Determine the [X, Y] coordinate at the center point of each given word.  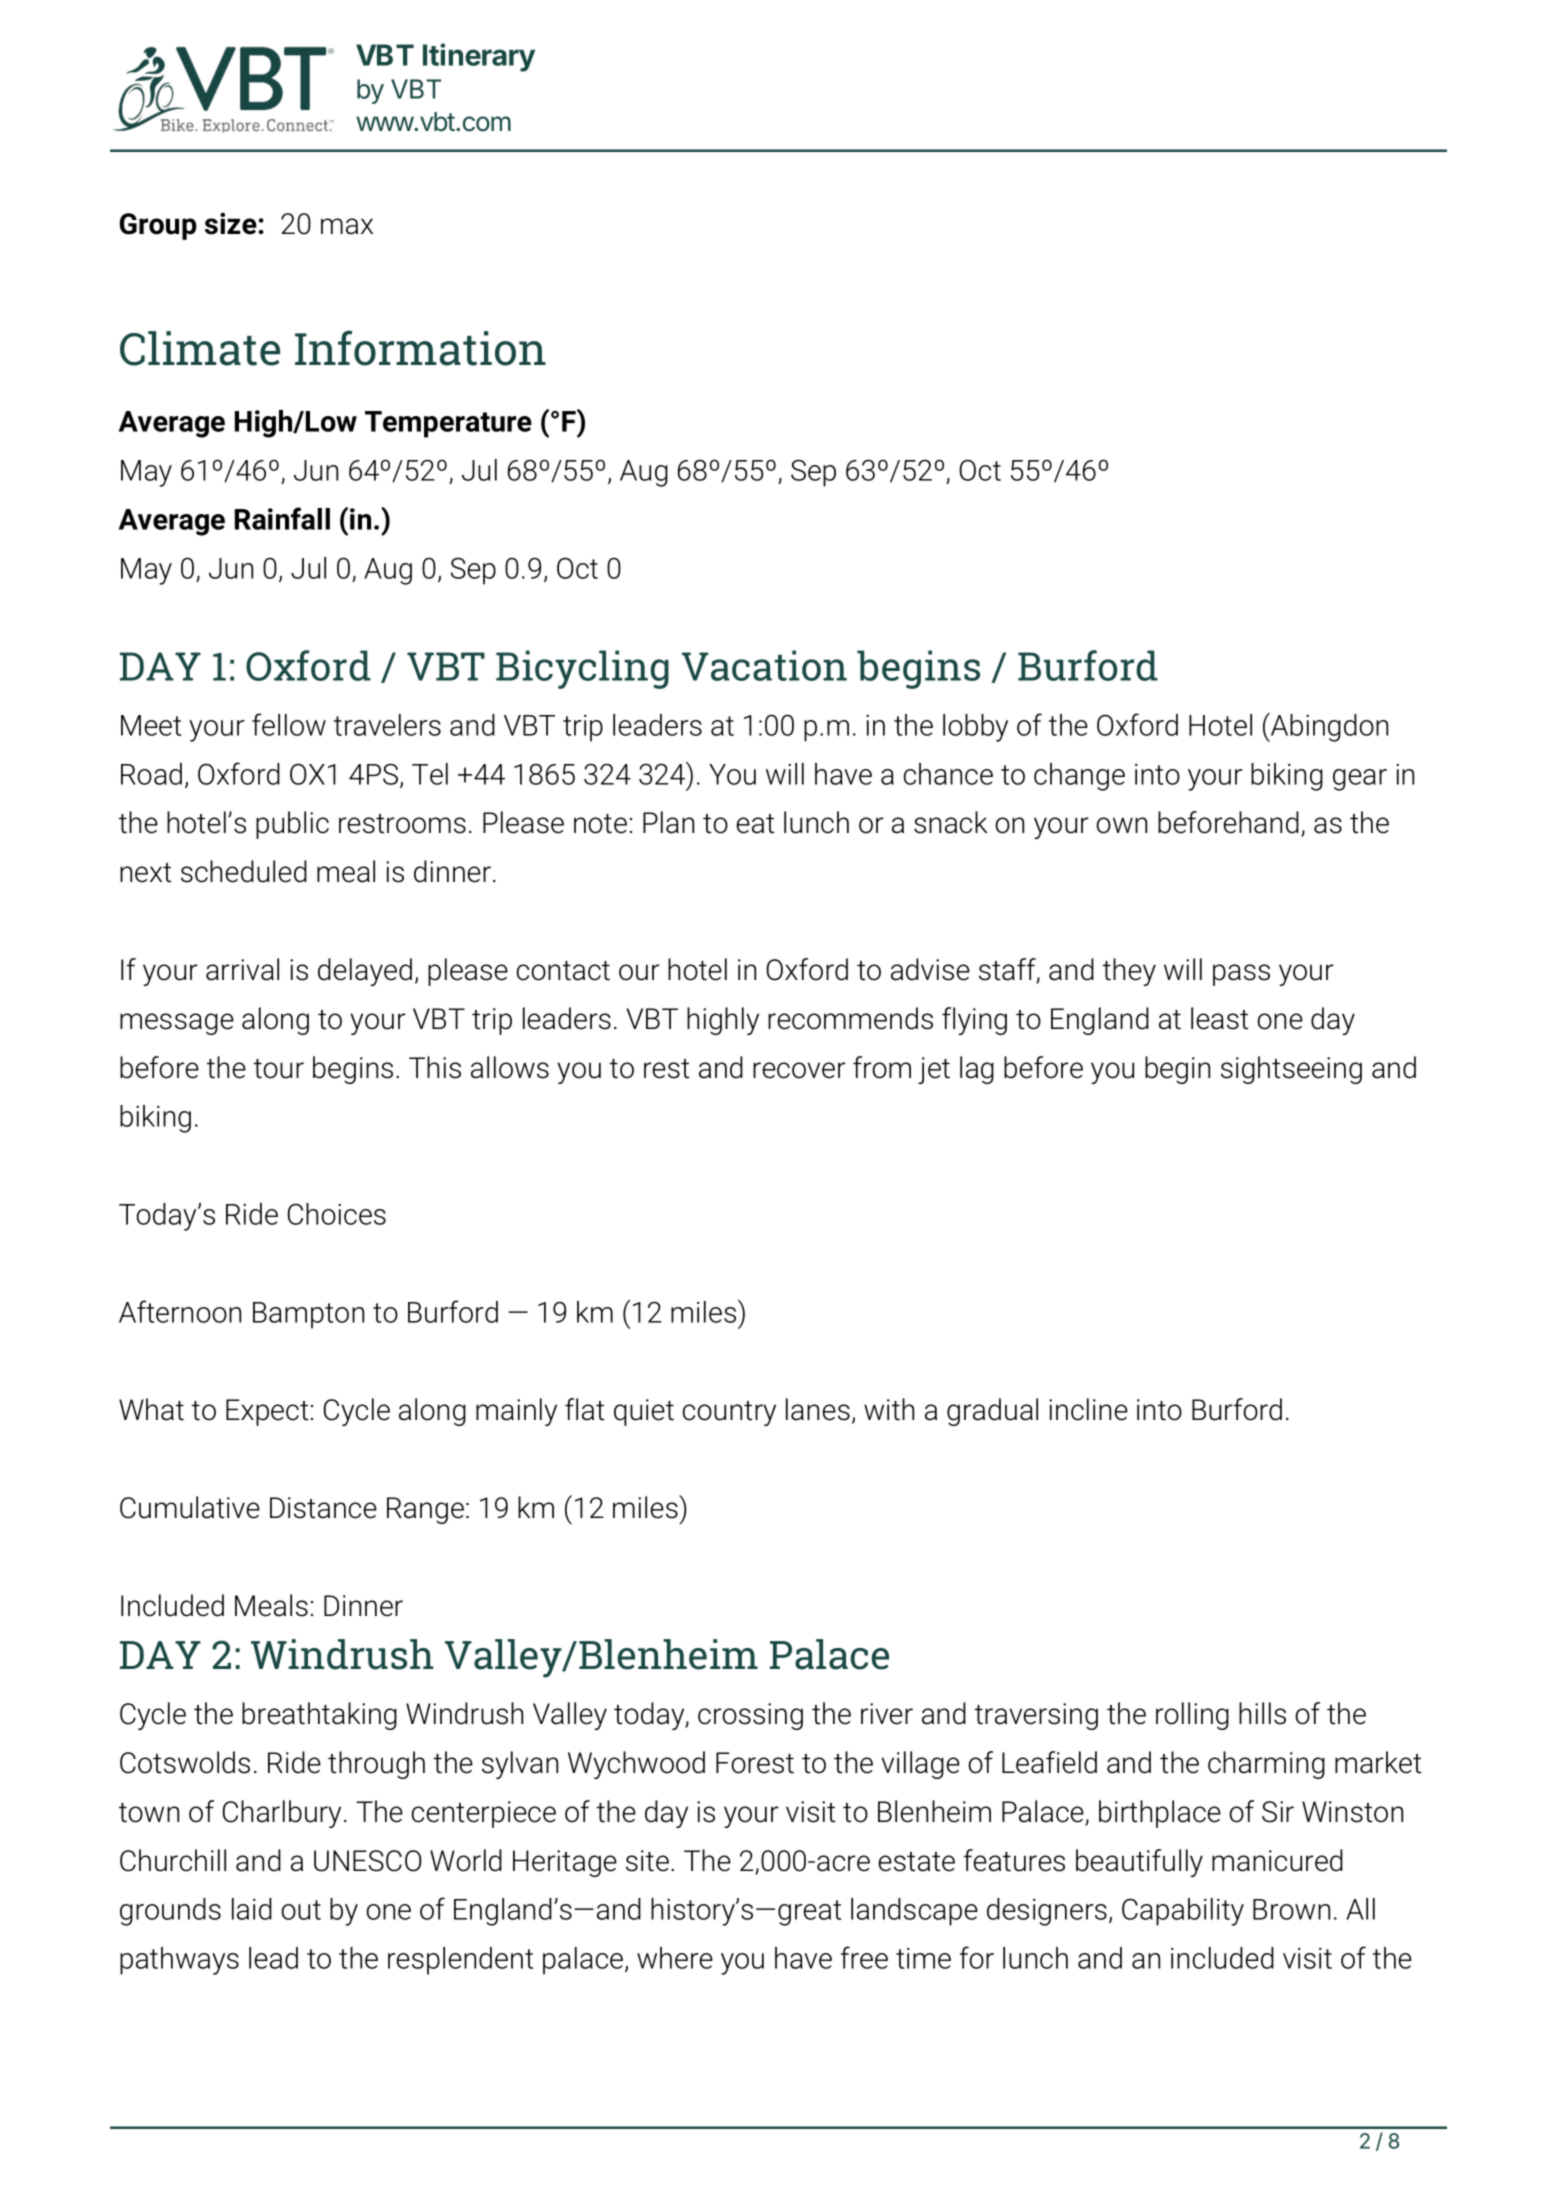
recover [799, 1070]
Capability [1183, 1912]
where [675, 1958]
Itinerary [479, 57]
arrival [242, 969]
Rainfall [282, 518]
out [301, 1910]
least [1219, 1018]
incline [1088, 1409]
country [729, 1413]
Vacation [764, 665]
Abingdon [1328, 727]
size [232, 224]
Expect [267, 1412]
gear [1360, 780]
